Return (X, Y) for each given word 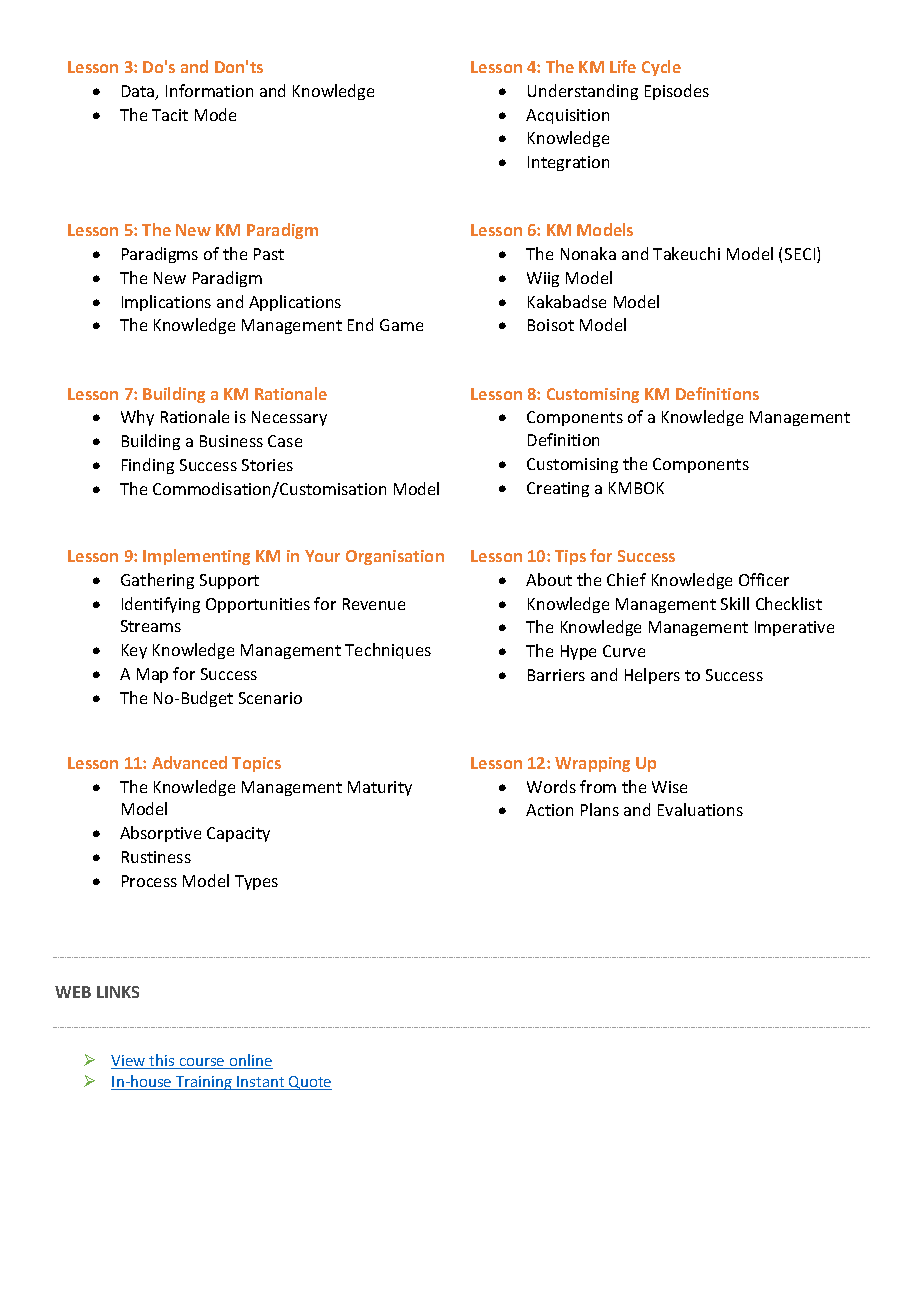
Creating (558, 489)
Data (139, 92)
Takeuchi (686, 253)
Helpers (652, 676)
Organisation (395, 557)
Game (401, 325)
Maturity (380, 788)
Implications (166, 303)
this (162, 1061)
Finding (148, 466)
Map (152, 675)
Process (149, 881)
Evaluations (700, 809)
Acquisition (567, 116)
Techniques (388, 651)
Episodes (677, 92)
